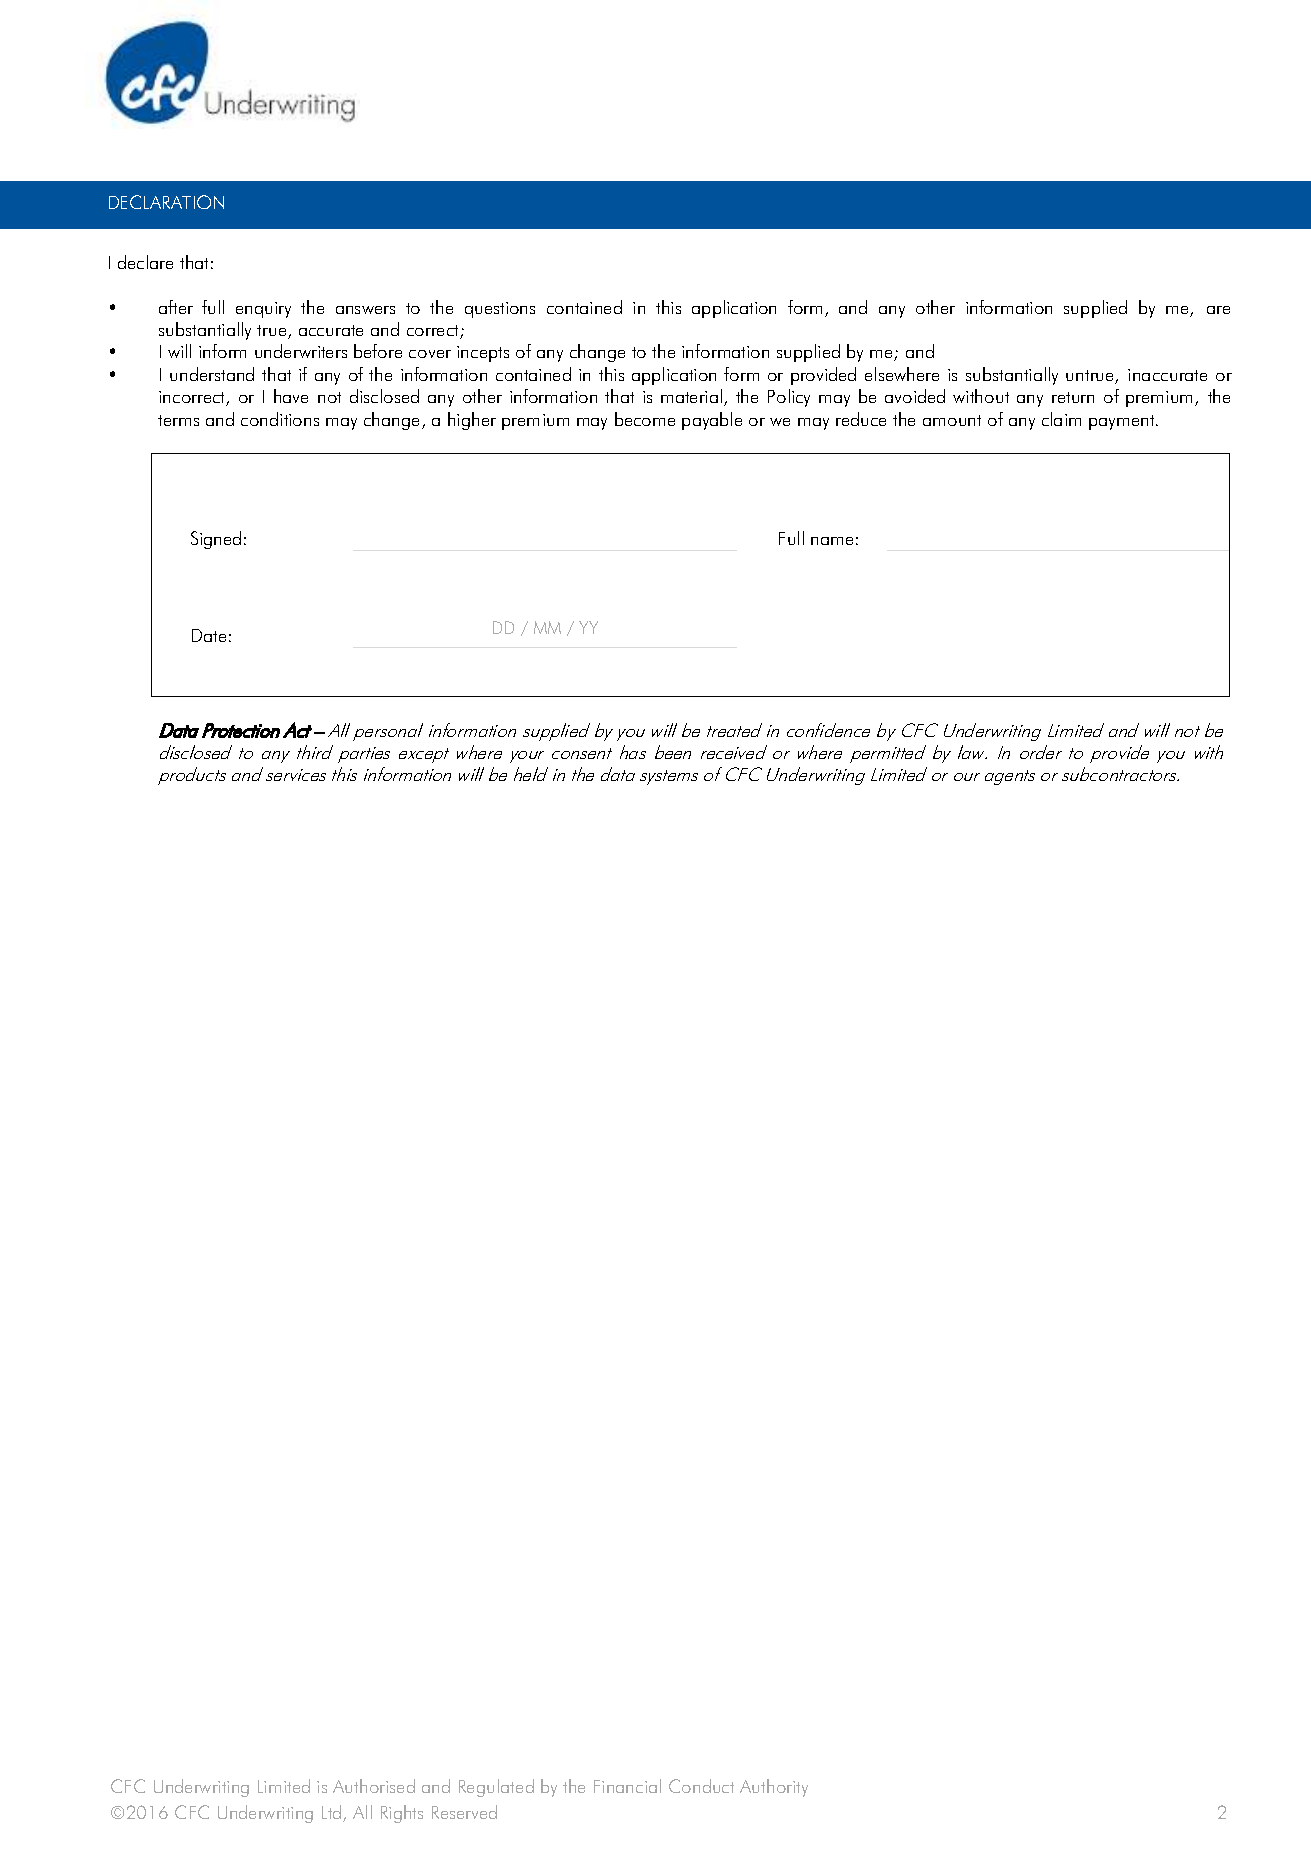  I want to click on Date, so click(209, 635).
